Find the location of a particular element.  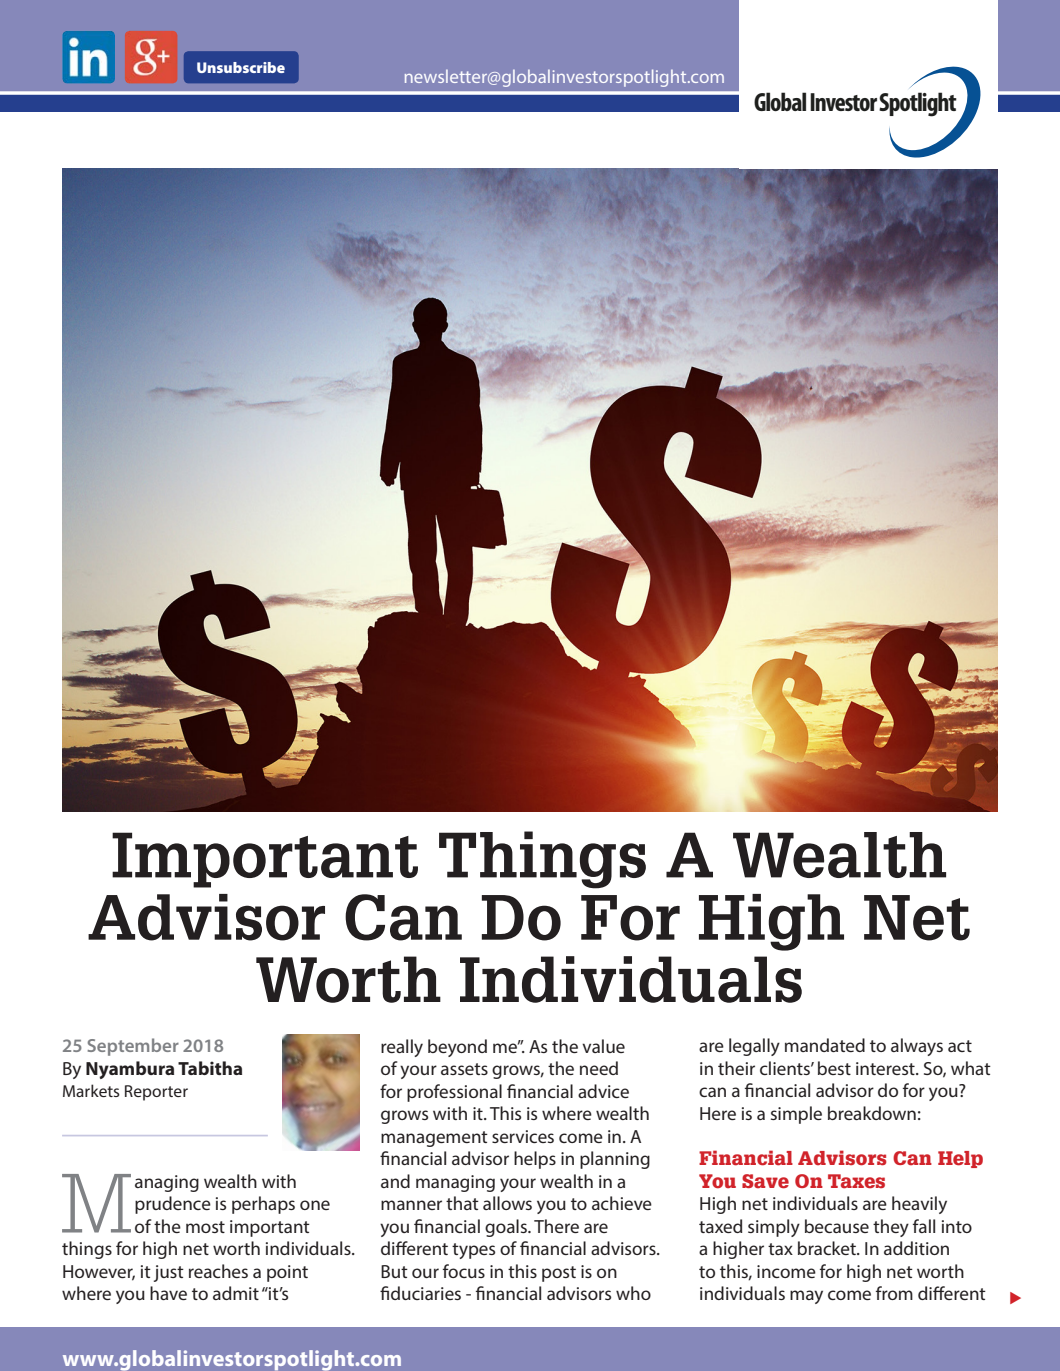

really is located at coordinates (402, 1048).
